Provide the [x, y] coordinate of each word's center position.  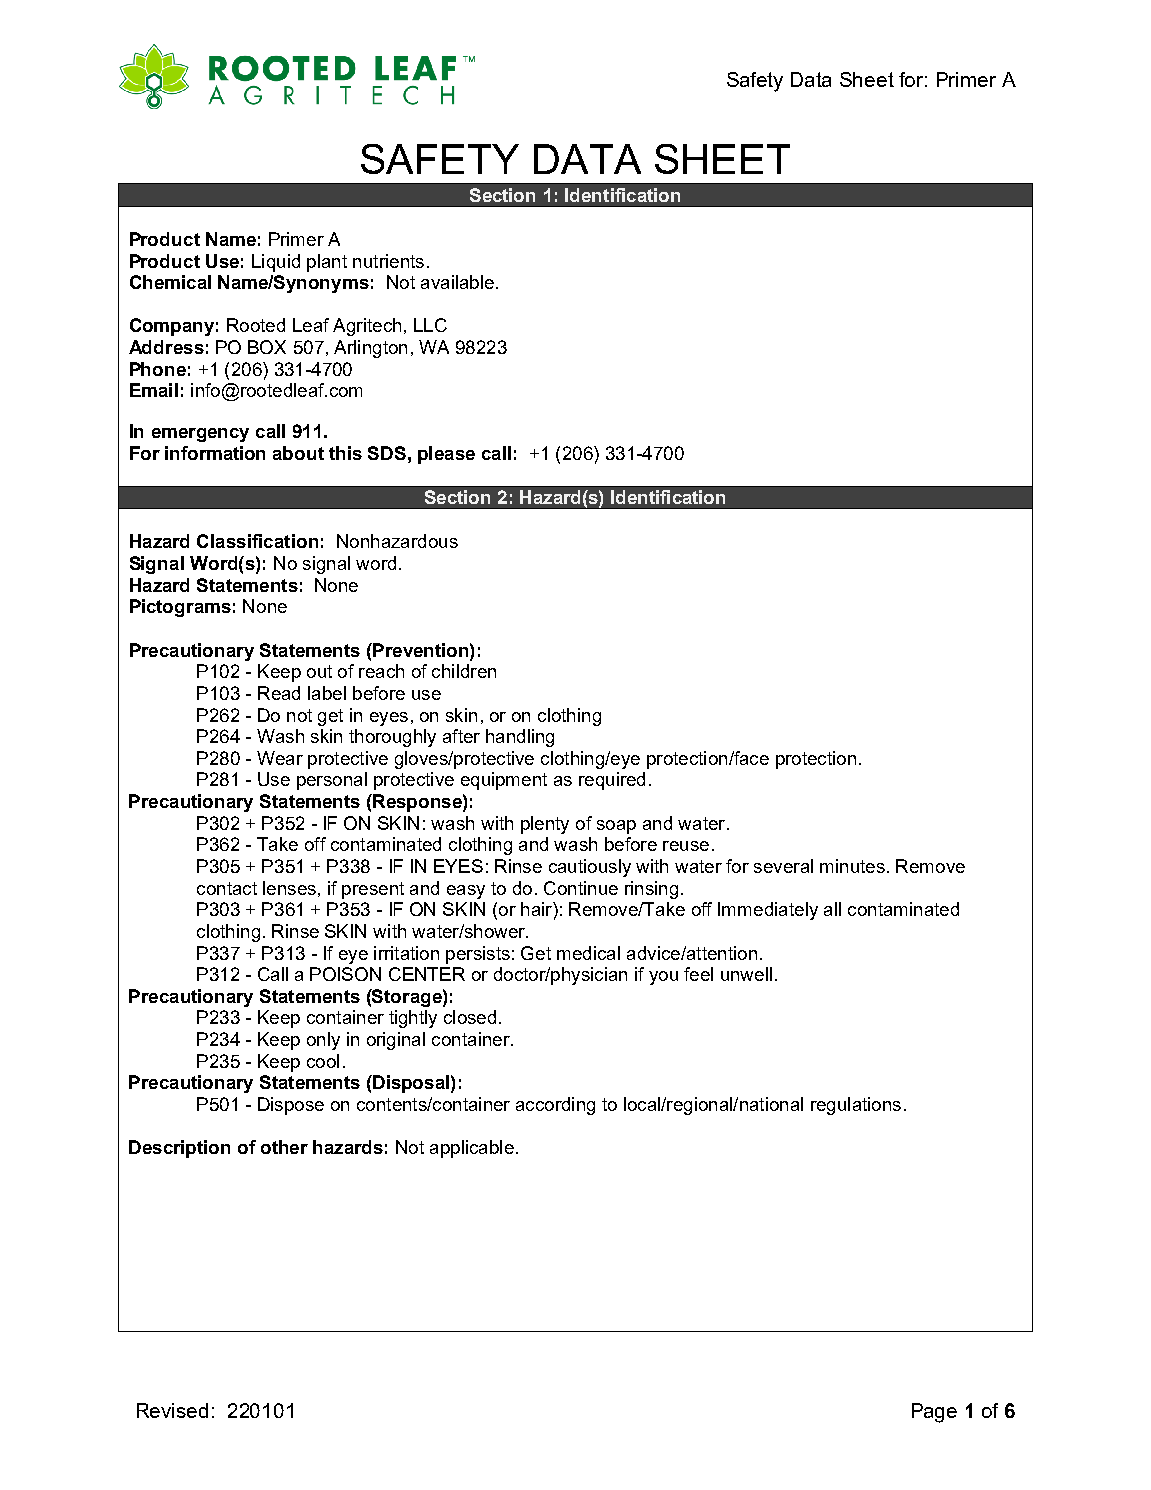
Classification [257, 541]
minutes [852, 866]
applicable [472, 1149]
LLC [430, 325]
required [612, 781]
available [457, 282]
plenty [545, 825]
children [464, 671]
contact [227, 888]
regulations [856, 1106]
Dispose [291, 1106]
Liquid [276, 263]
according [555, 1106]
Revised [172, 1410]
